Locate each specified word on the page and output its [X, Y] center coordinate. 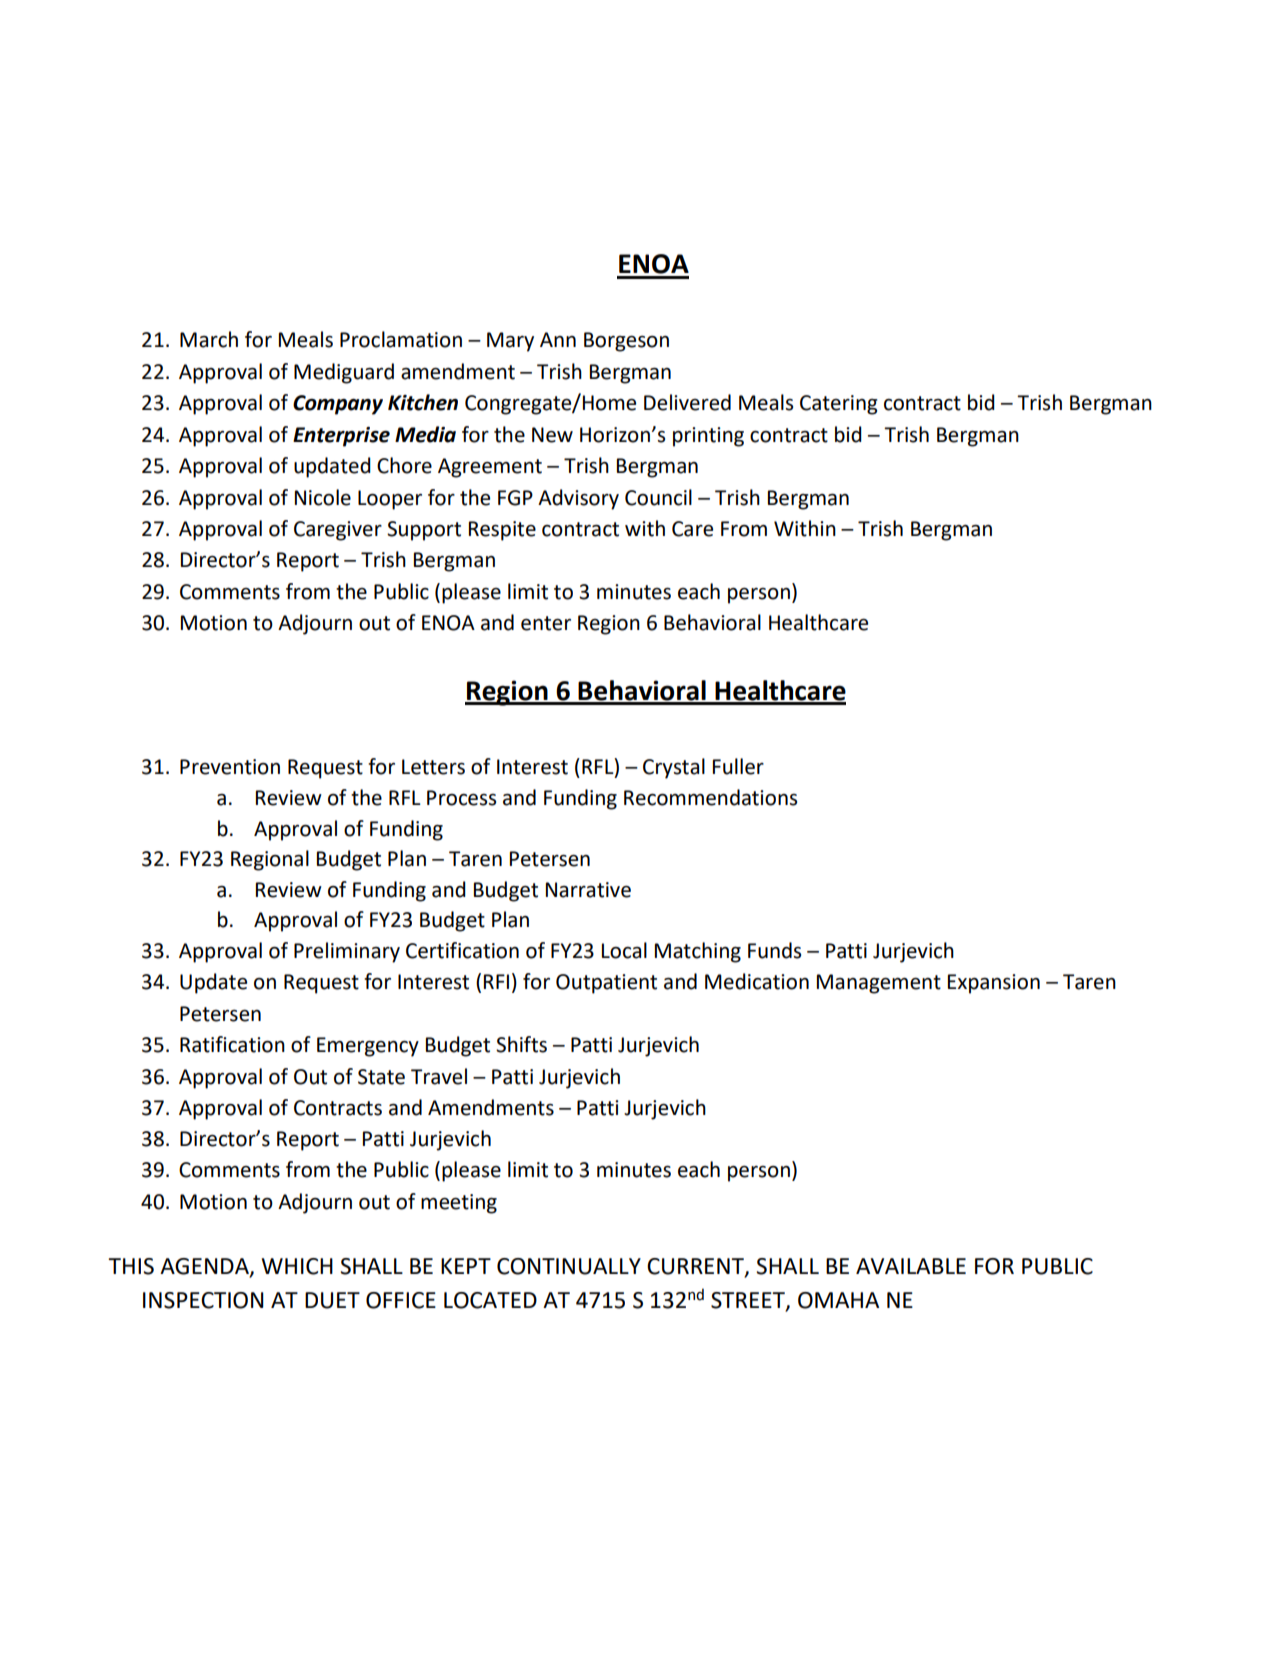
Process [461, 798]
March [209, 339]
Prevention [230, 767]
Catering [839, 405]
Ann [558, 339]
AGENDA [205, 1267]
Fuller [738, 766]
